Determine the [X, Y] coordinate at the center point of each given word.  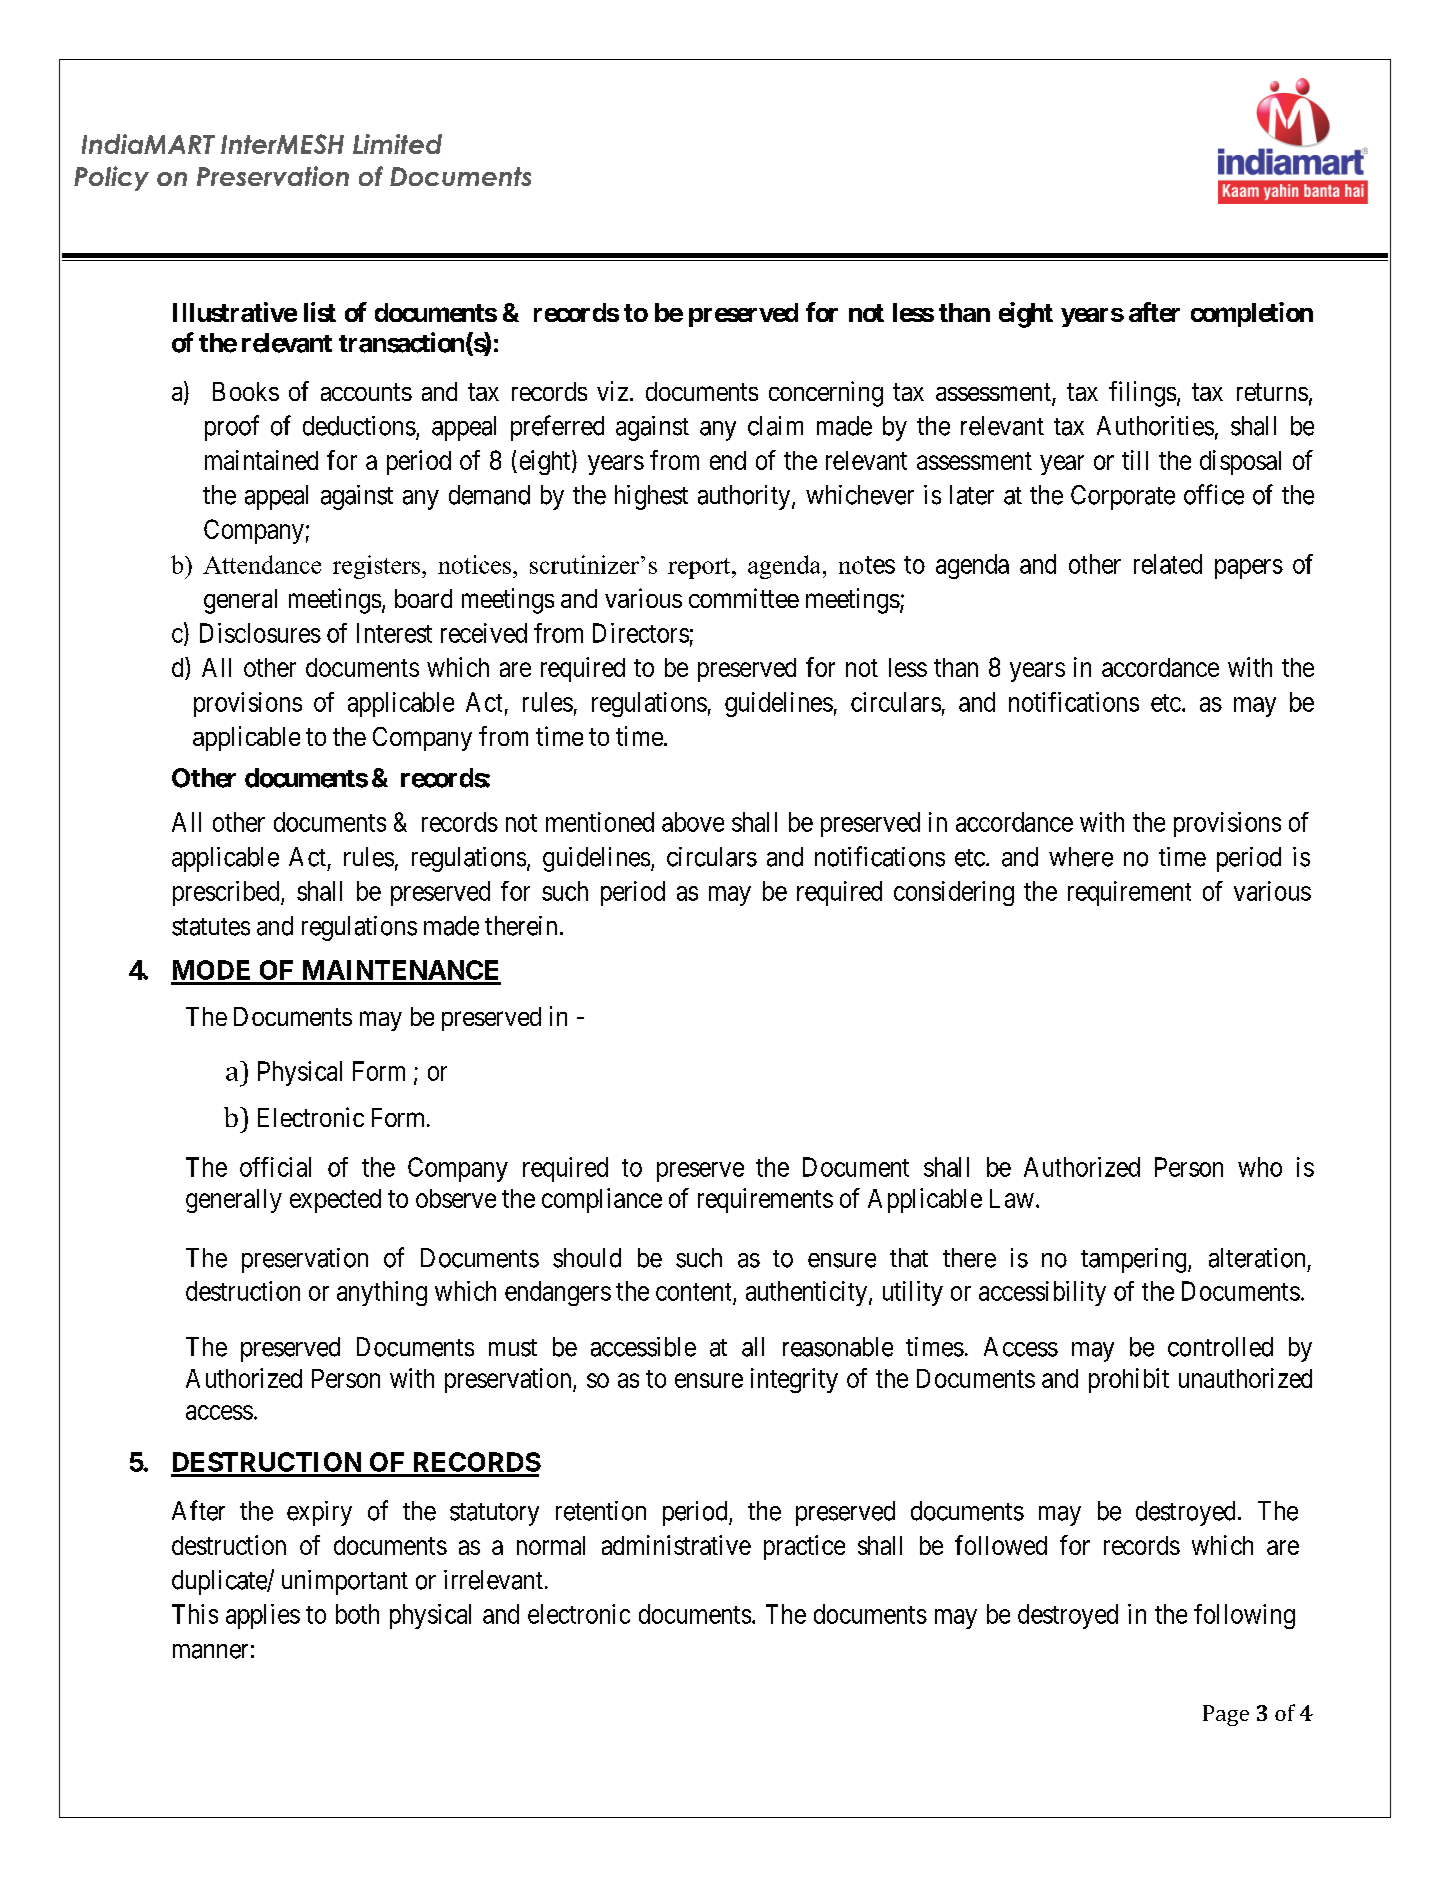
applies [263, 1616]
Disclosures [260, 633]
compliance [602, 1200]
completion [1252, 314]
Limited [397, 144]
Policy [111, 178]
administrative [676, 1545]
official [275, 1167]
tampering [1135, 1260]
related [1168, 564]
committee [744, 598]
